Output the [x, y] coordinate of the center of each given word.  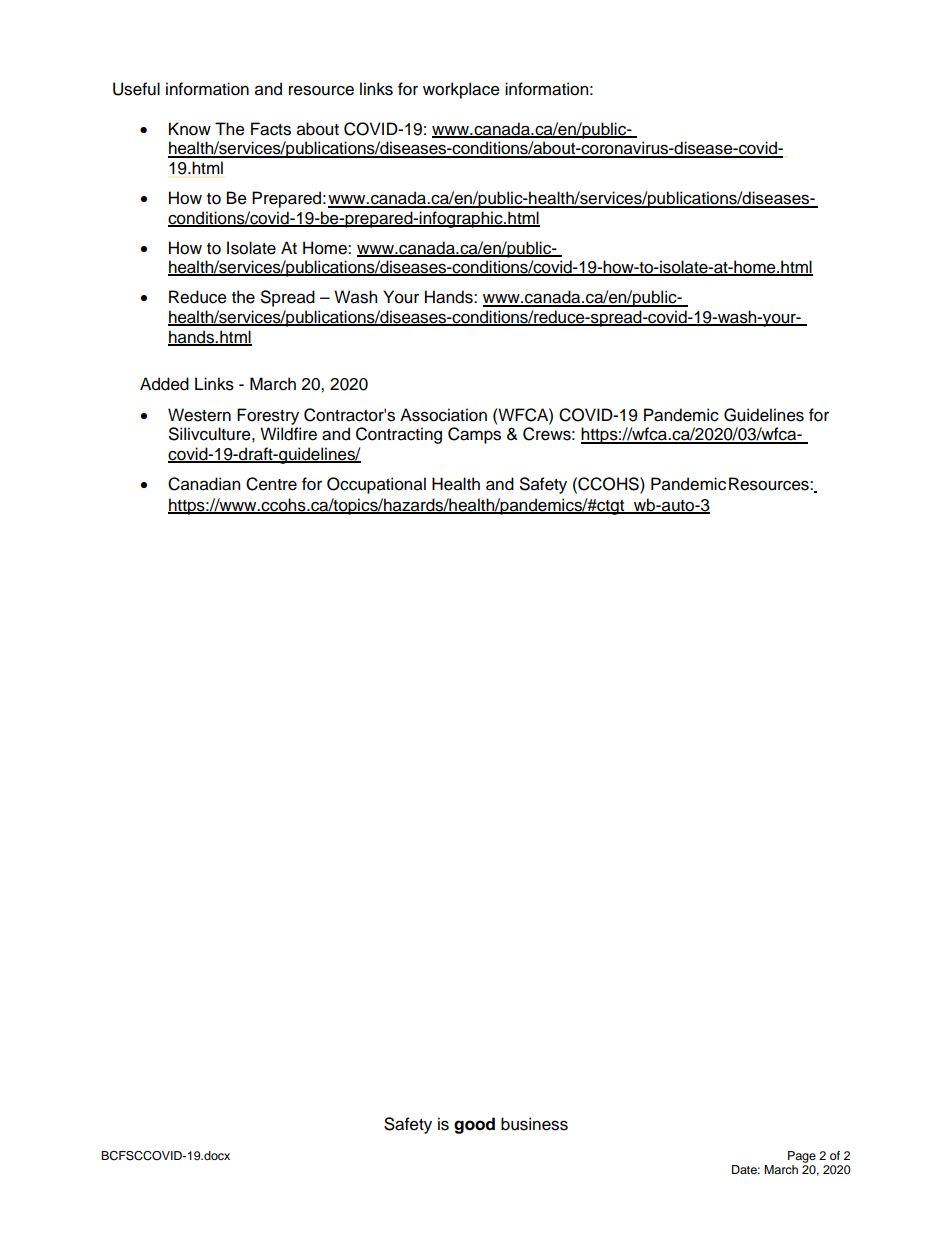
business [534, 1124]
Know [190, 129]
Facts [271, 129]
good [474, 1125]
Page [802, 1157]
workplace [461, 90]
